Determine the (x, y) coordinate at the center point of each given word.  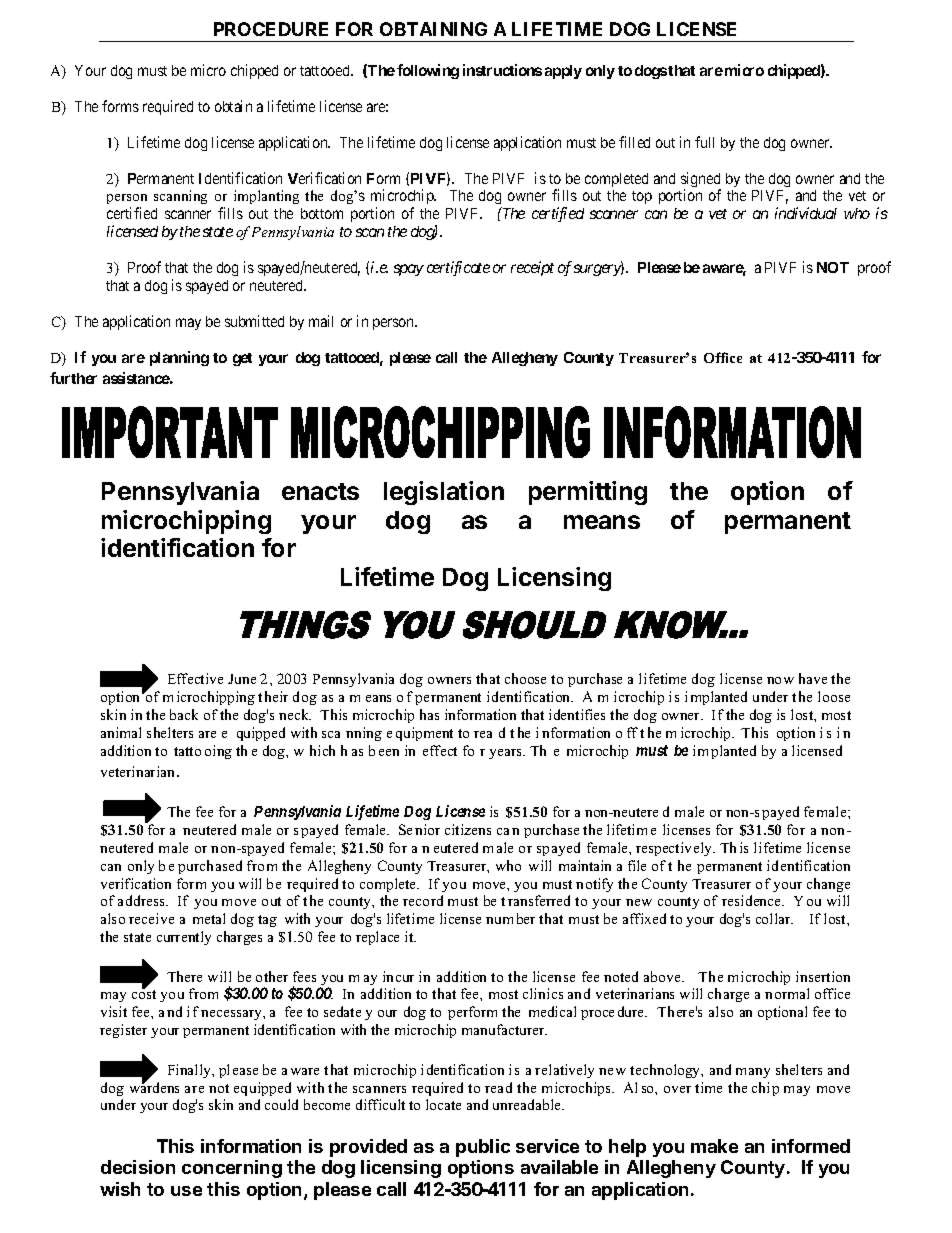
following (428, 71)
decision (138, 1167)
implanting (266, 197)
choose (525, 678)
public (483, 1148)
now (780, 680)
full (704, 142)
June (242, 679)
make (714, 1146)
